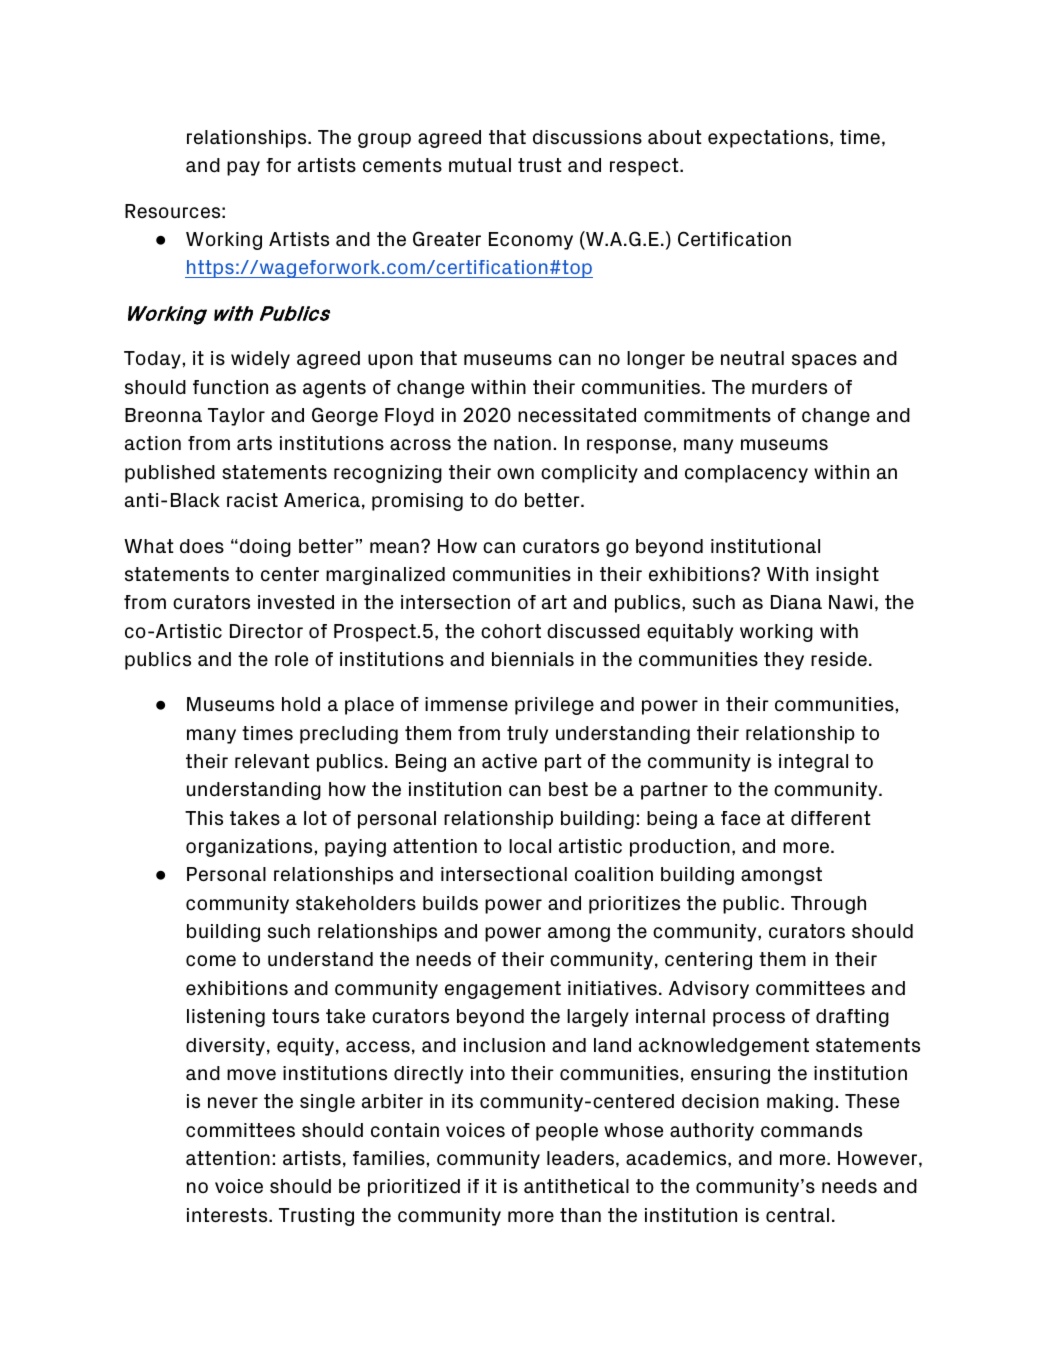 Image resolution: width=1048 pixels, height=1356 pixels. Describe the element at coordinates (228, 1215) in the image. I see `interests` at that location.
